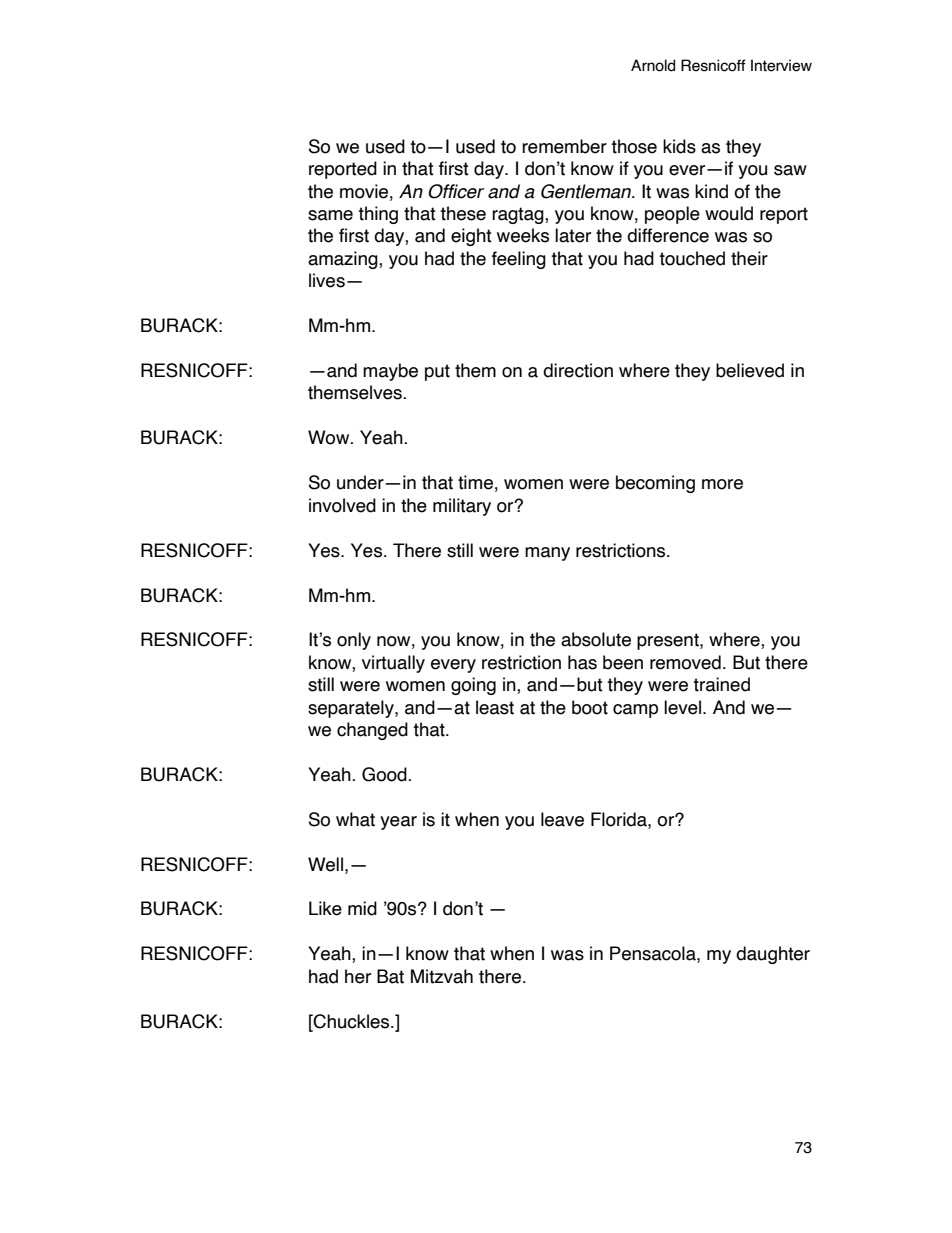 The image size is (952, 1233). I want to click on Mitzvah, so click(442, 976).
